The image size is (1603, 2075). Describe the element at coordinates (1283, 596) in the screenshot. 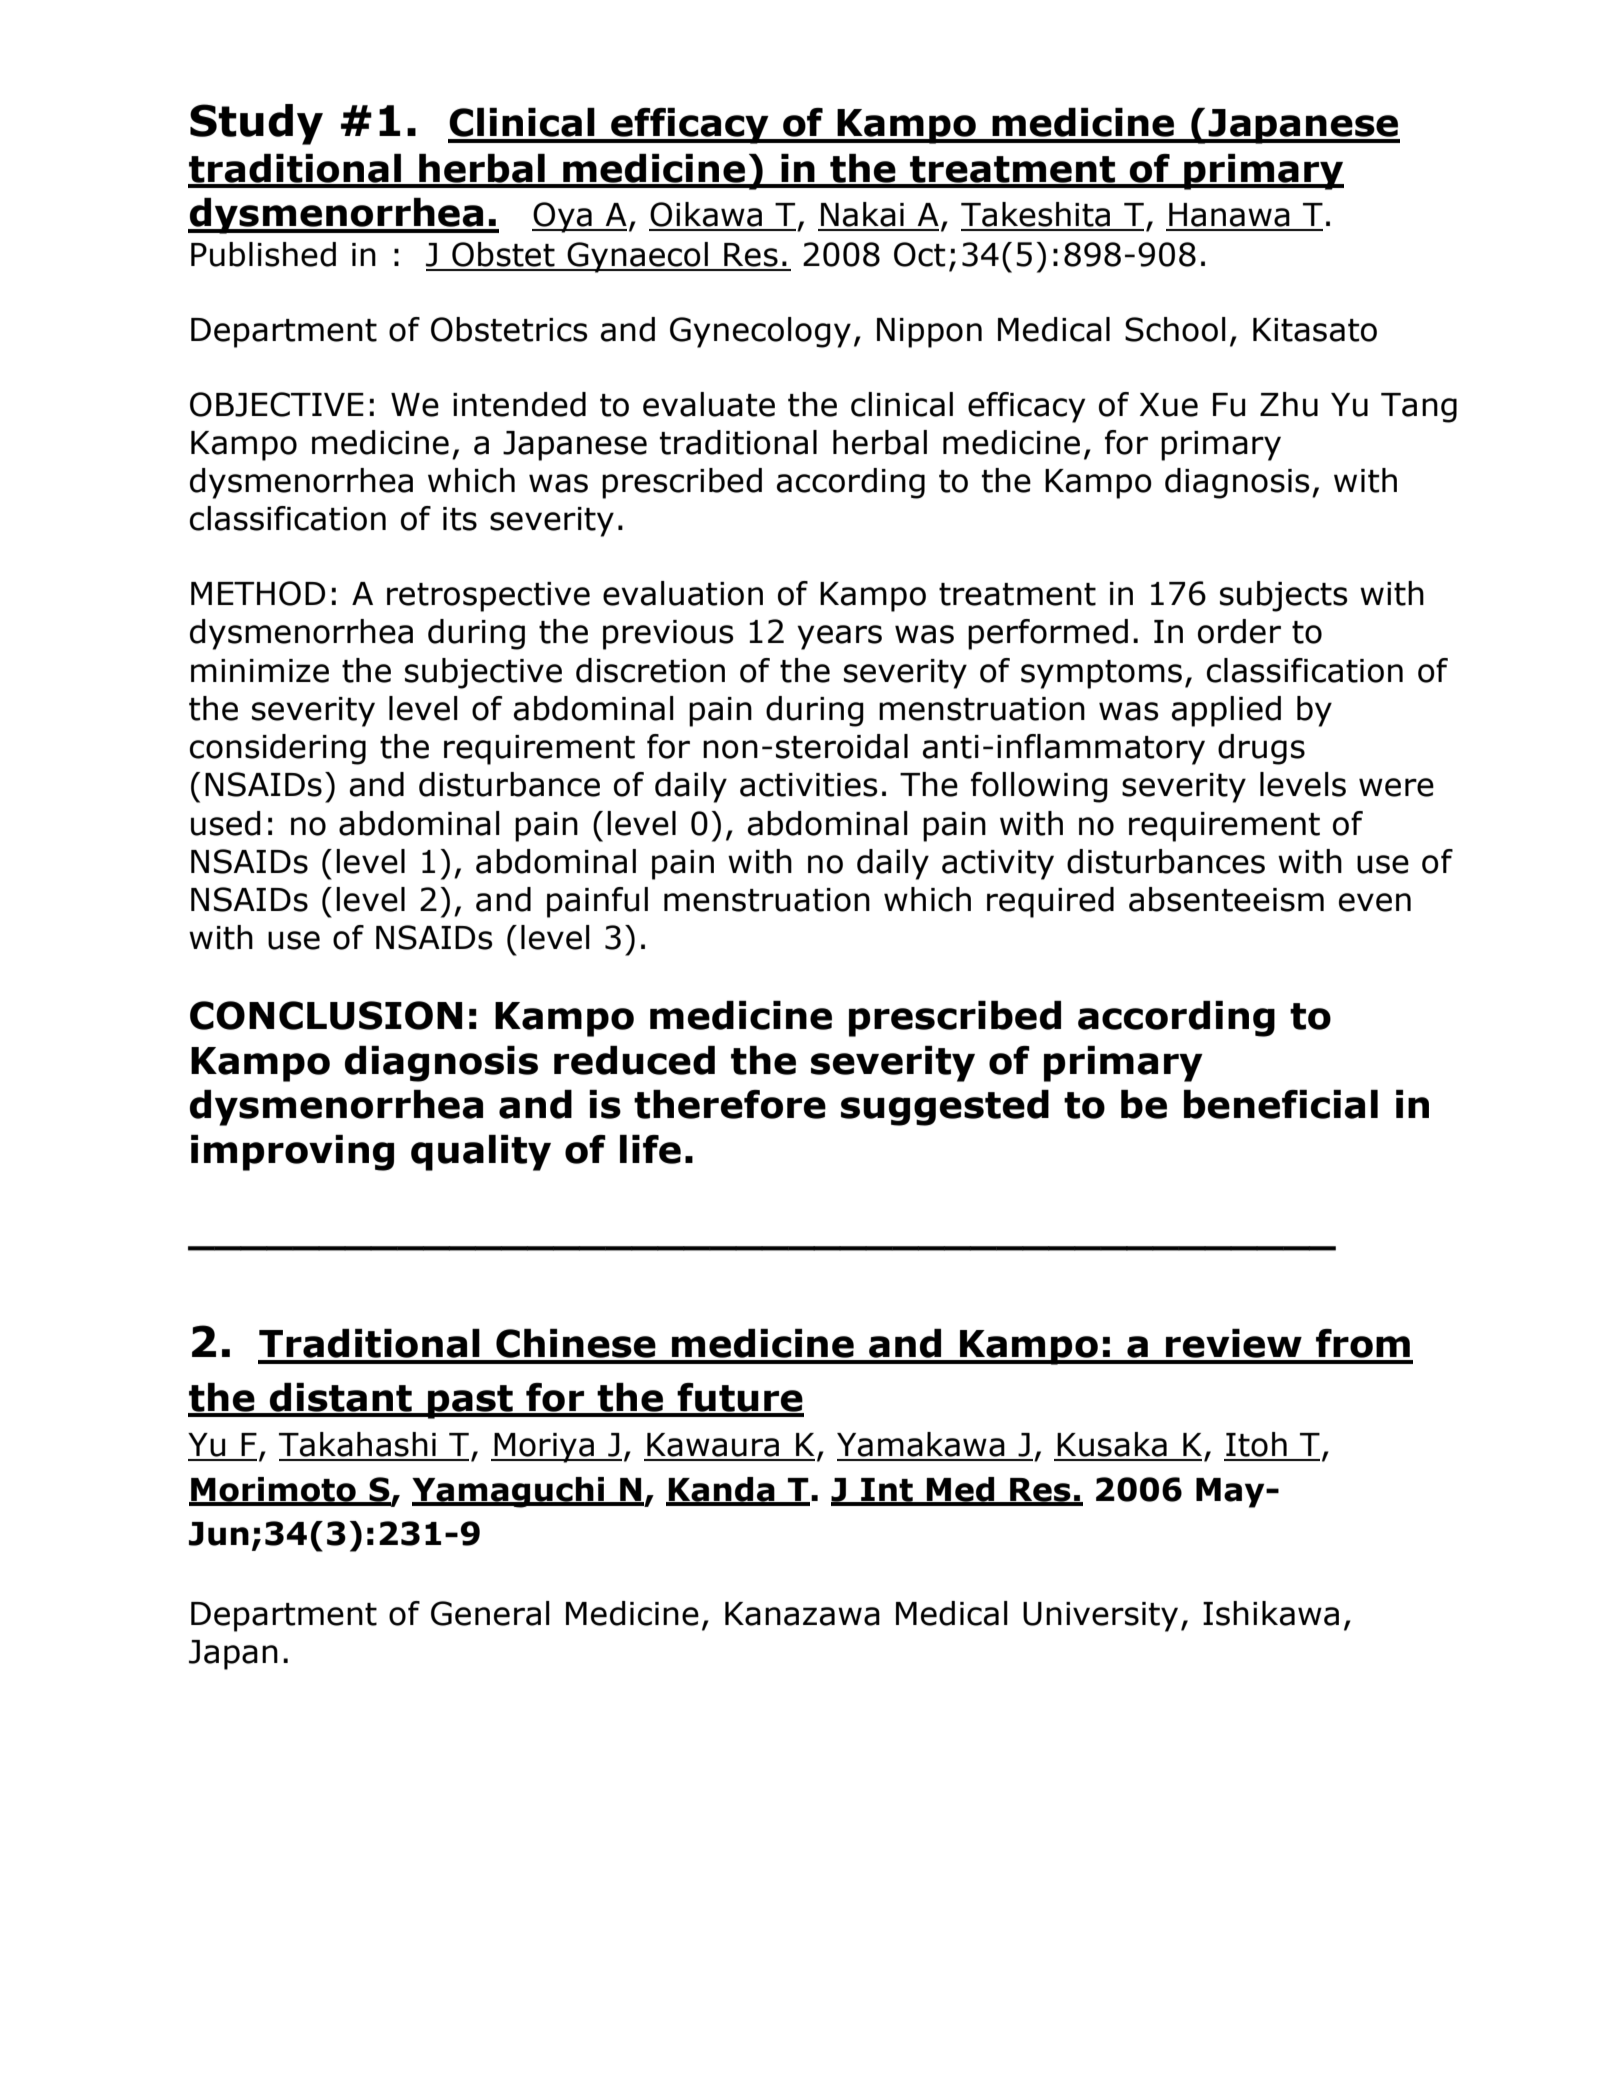

I see `subjects` at that location.
